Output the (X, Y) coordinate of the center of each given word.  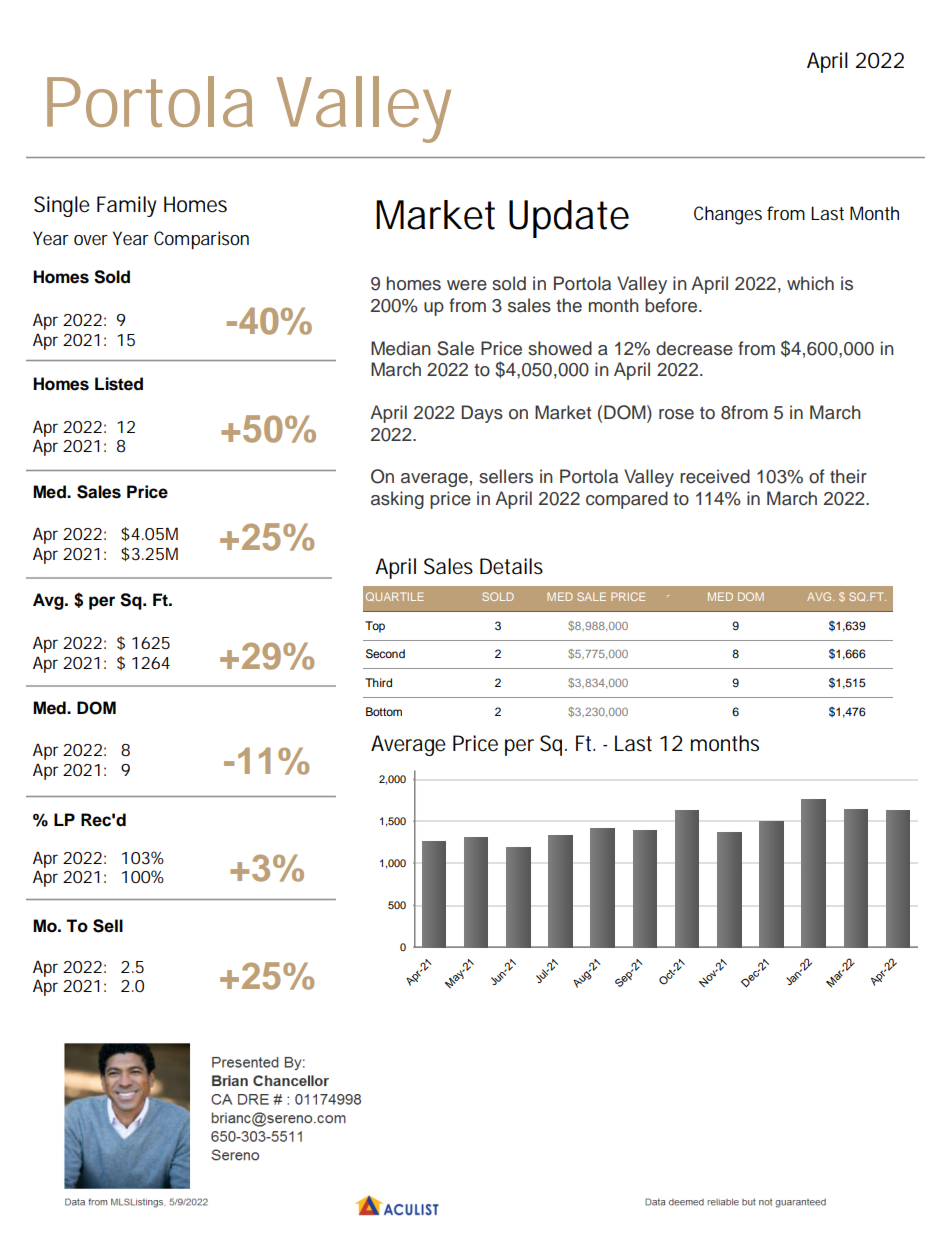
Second (385, 654)
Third (378, 682)
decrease (694, 348)
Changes (728, 215)
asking (397, 500)
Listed (119, 384)
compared (627, 500)
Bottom (384, 711)
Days (482, 414)
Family (126, 206)
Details (511, 566)
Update (569, 219)
